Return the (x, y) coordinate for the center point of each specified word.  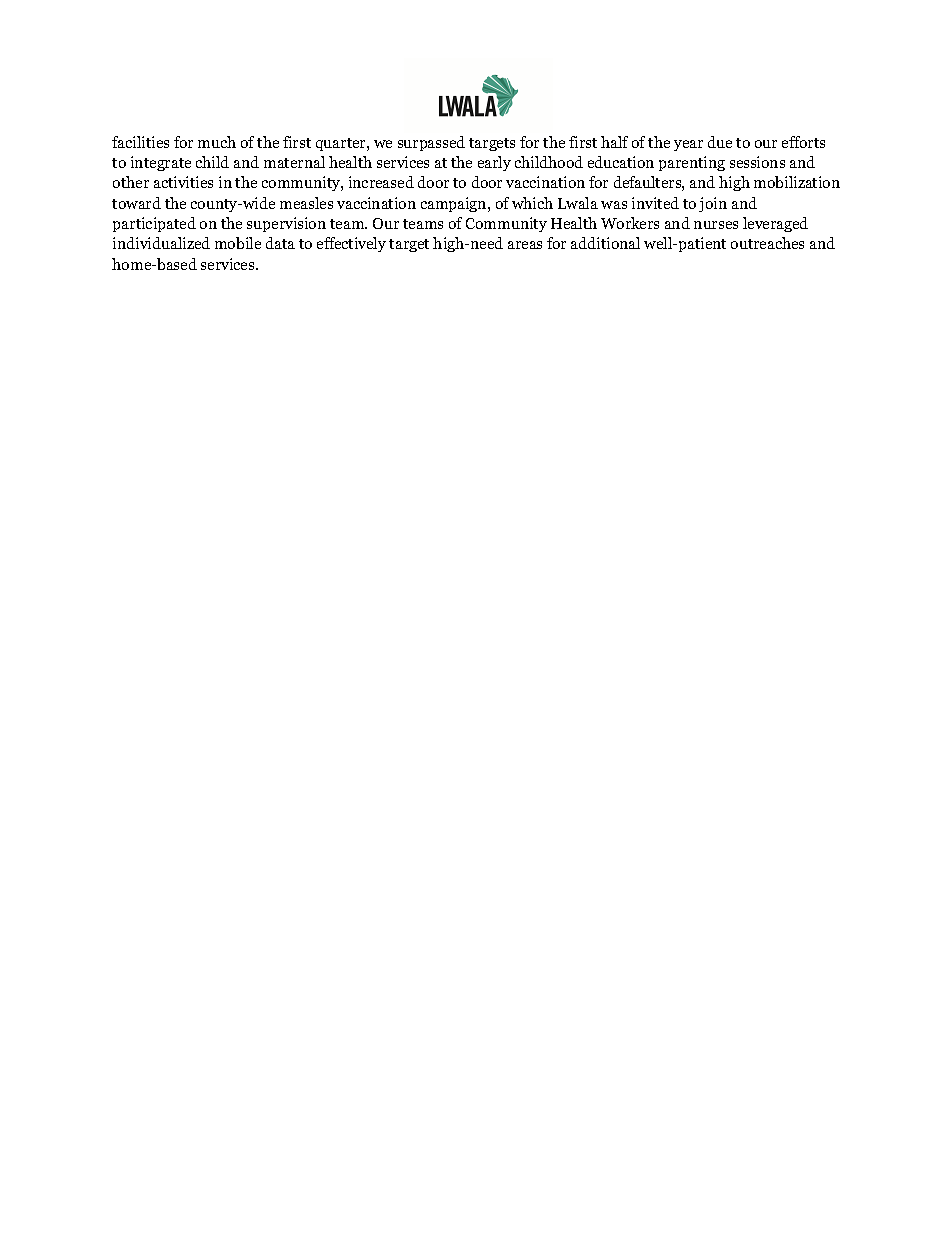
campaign (455, 204)
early (494, 163)
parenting (692, 163)
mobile (238, 243)
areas (525, 245)
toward (136, 203)
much (217, 142)
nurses (716, 225)
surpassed (431, 143)
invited (655, 203)
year (688, 145)
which (532, 203)
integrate (161, 163)
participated (154, 224)
